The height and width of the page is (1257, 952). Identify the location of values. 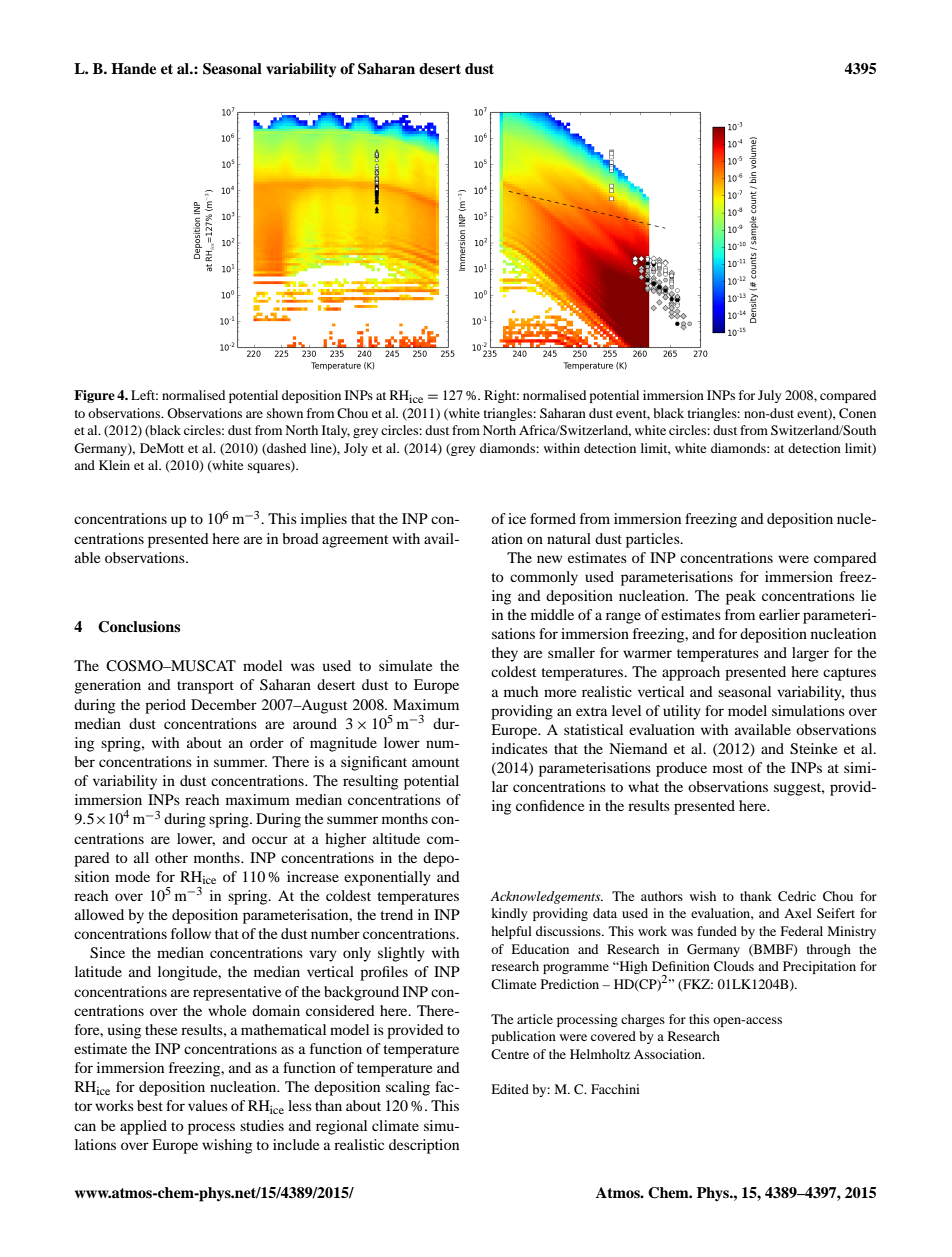
(208, 1105).
